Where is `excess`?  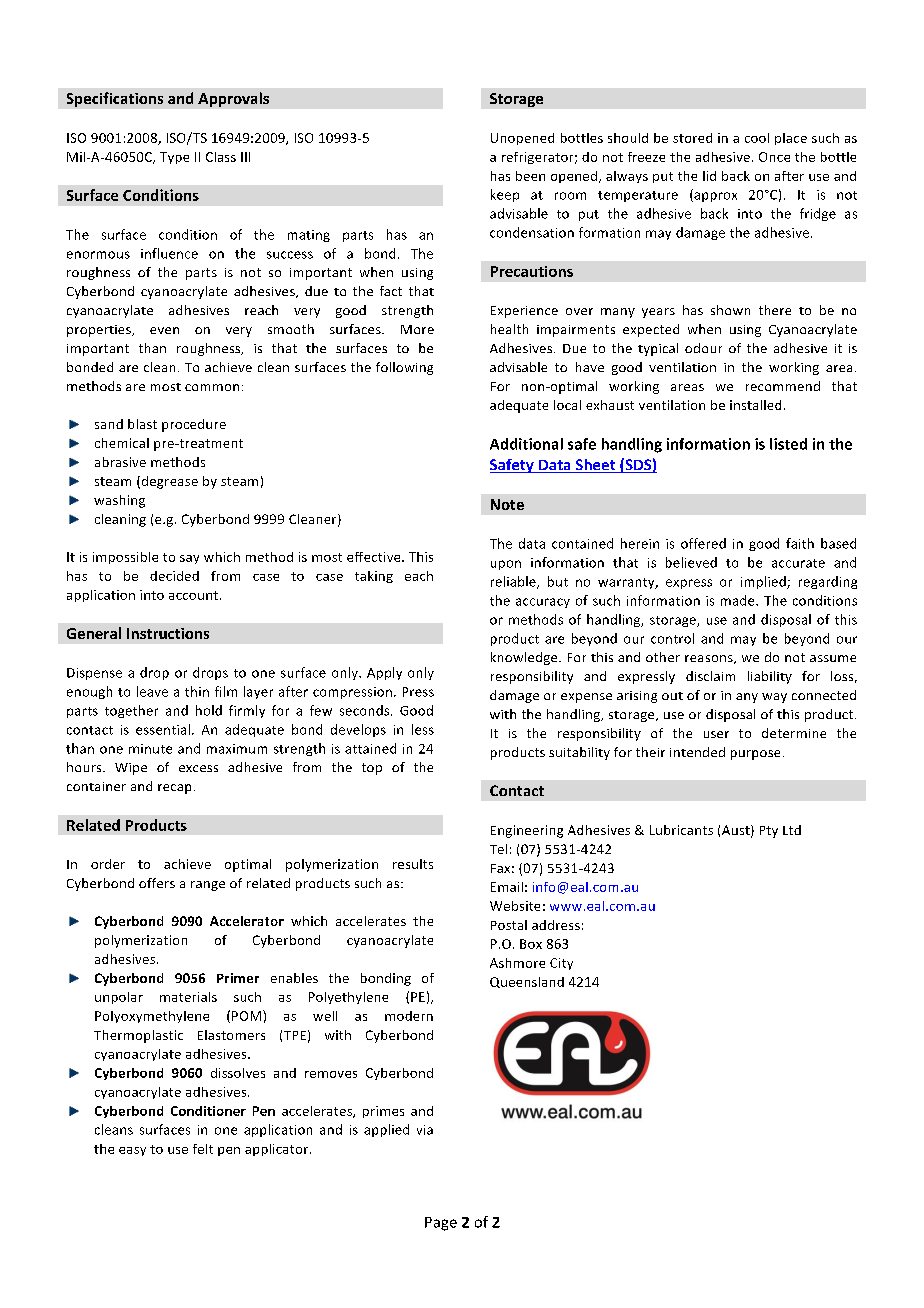
excess is located at coordinates (198, 768).
